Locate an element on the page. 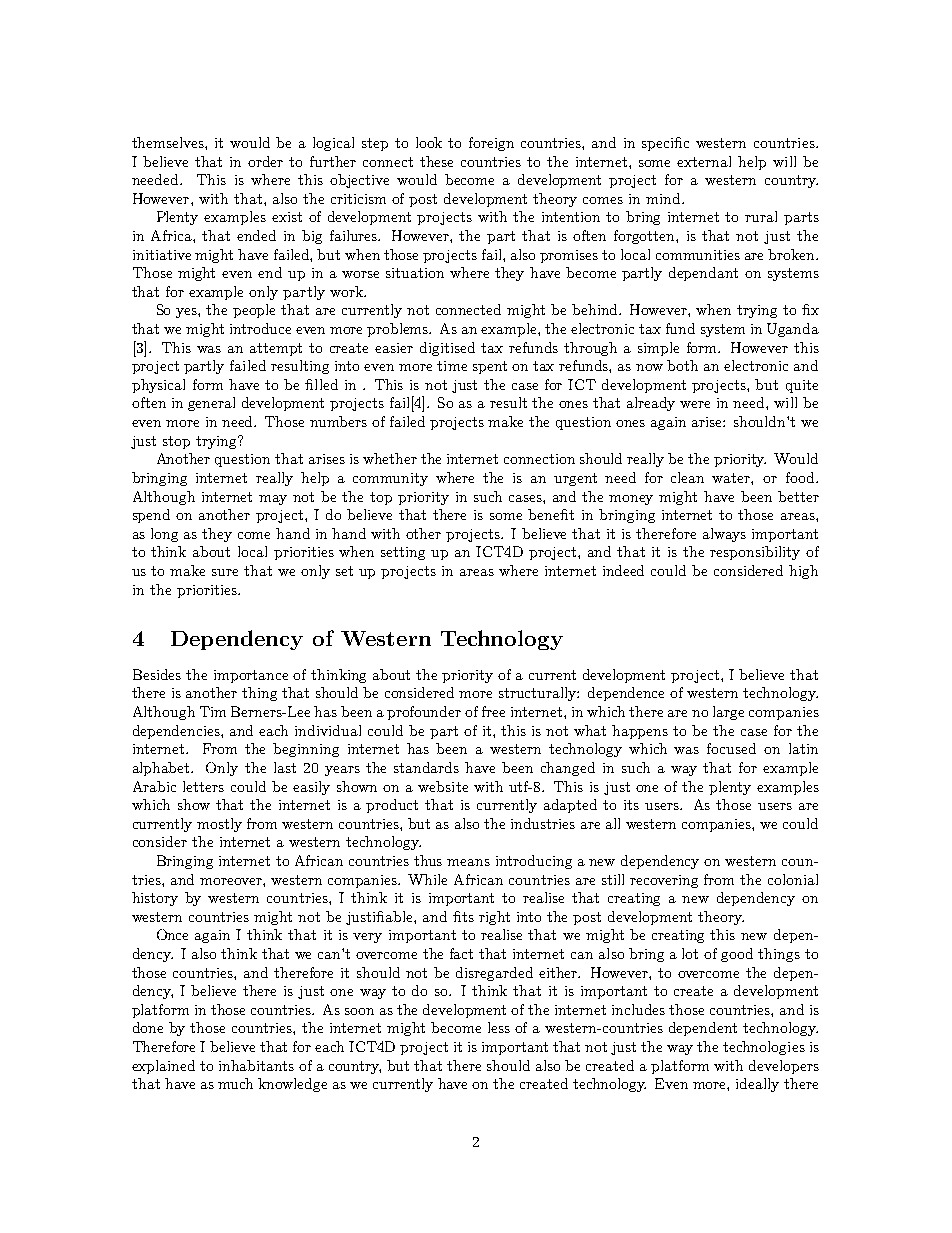  mostly is located at coordinates (219, 825).
